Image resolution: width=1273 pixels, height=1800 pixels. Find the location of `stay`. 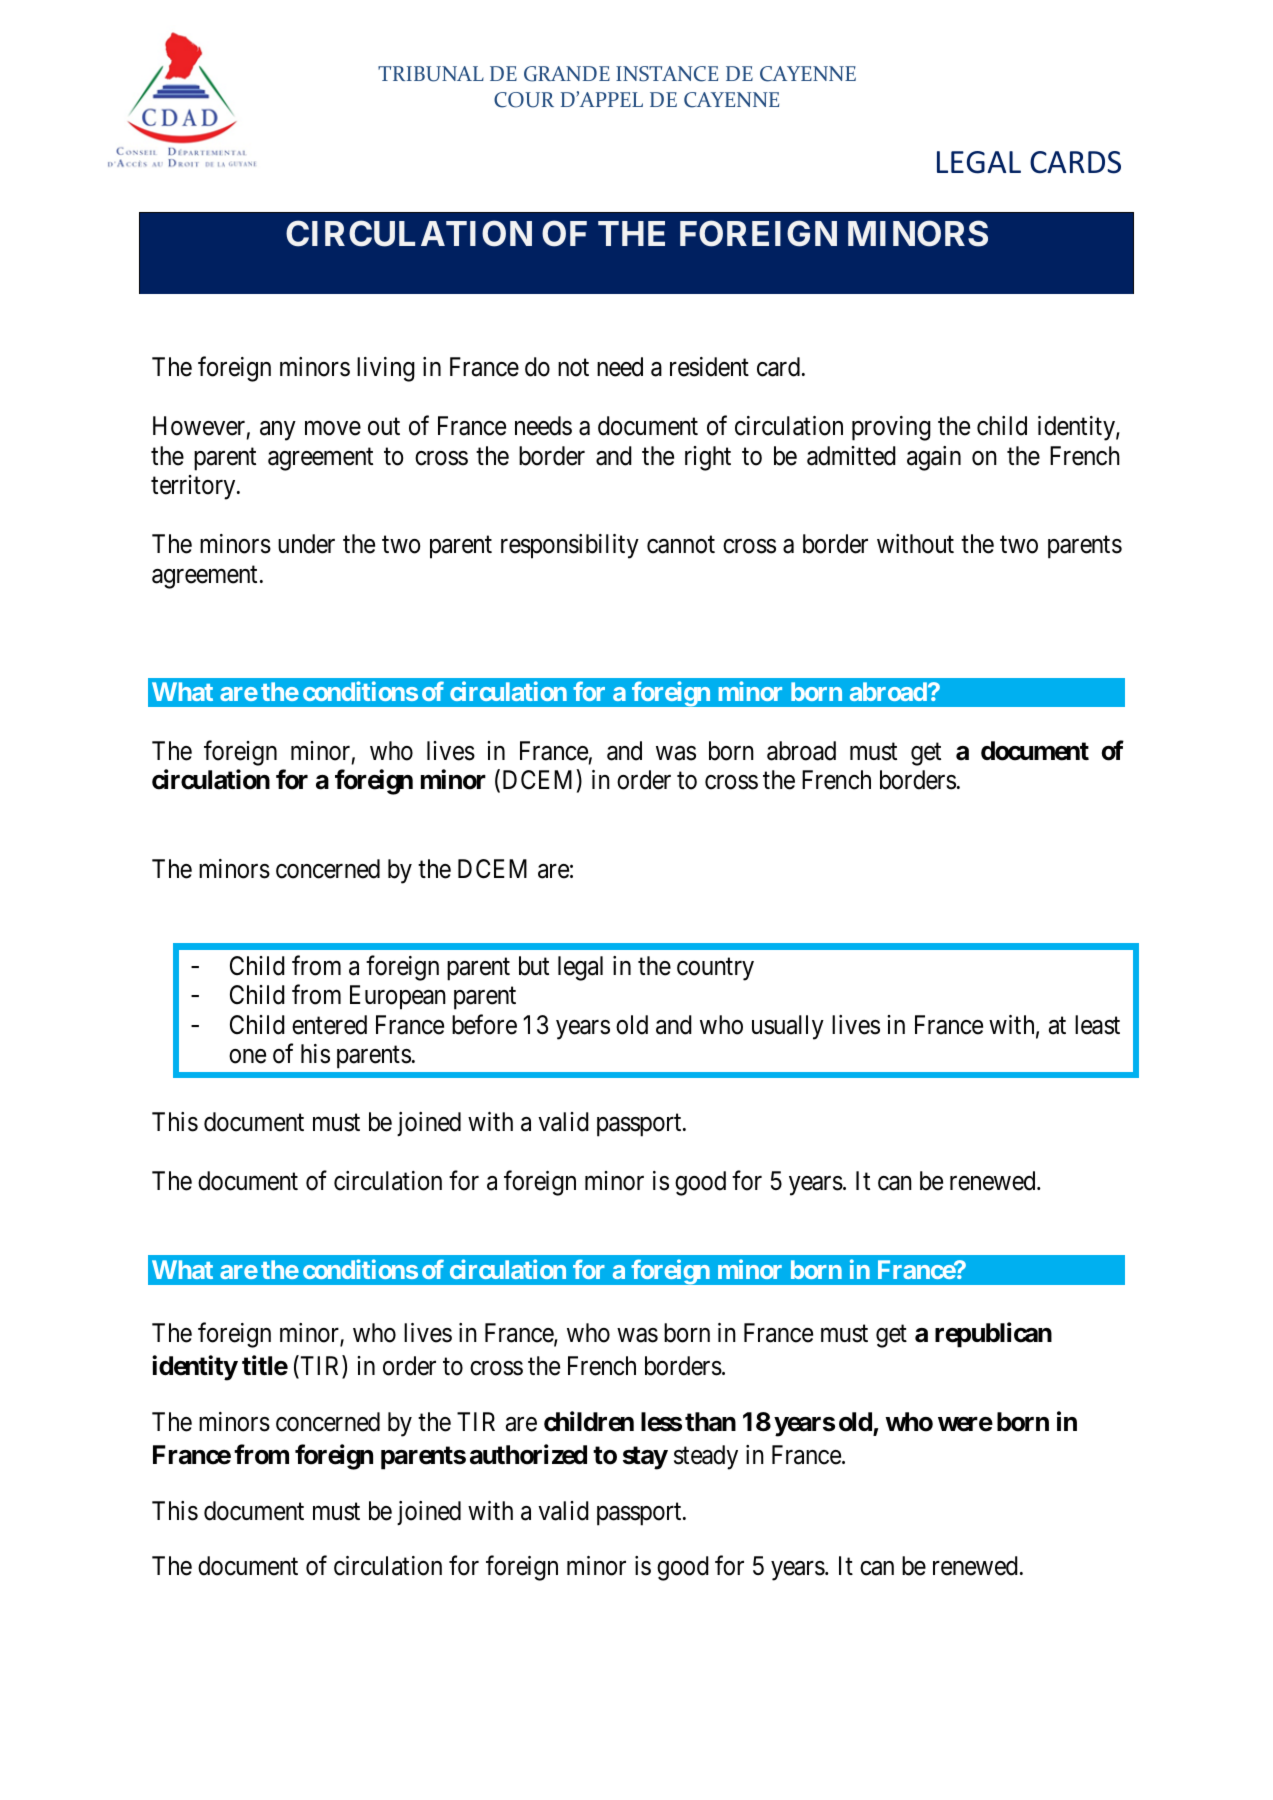

stay is located at coordinates (645, 1458).
